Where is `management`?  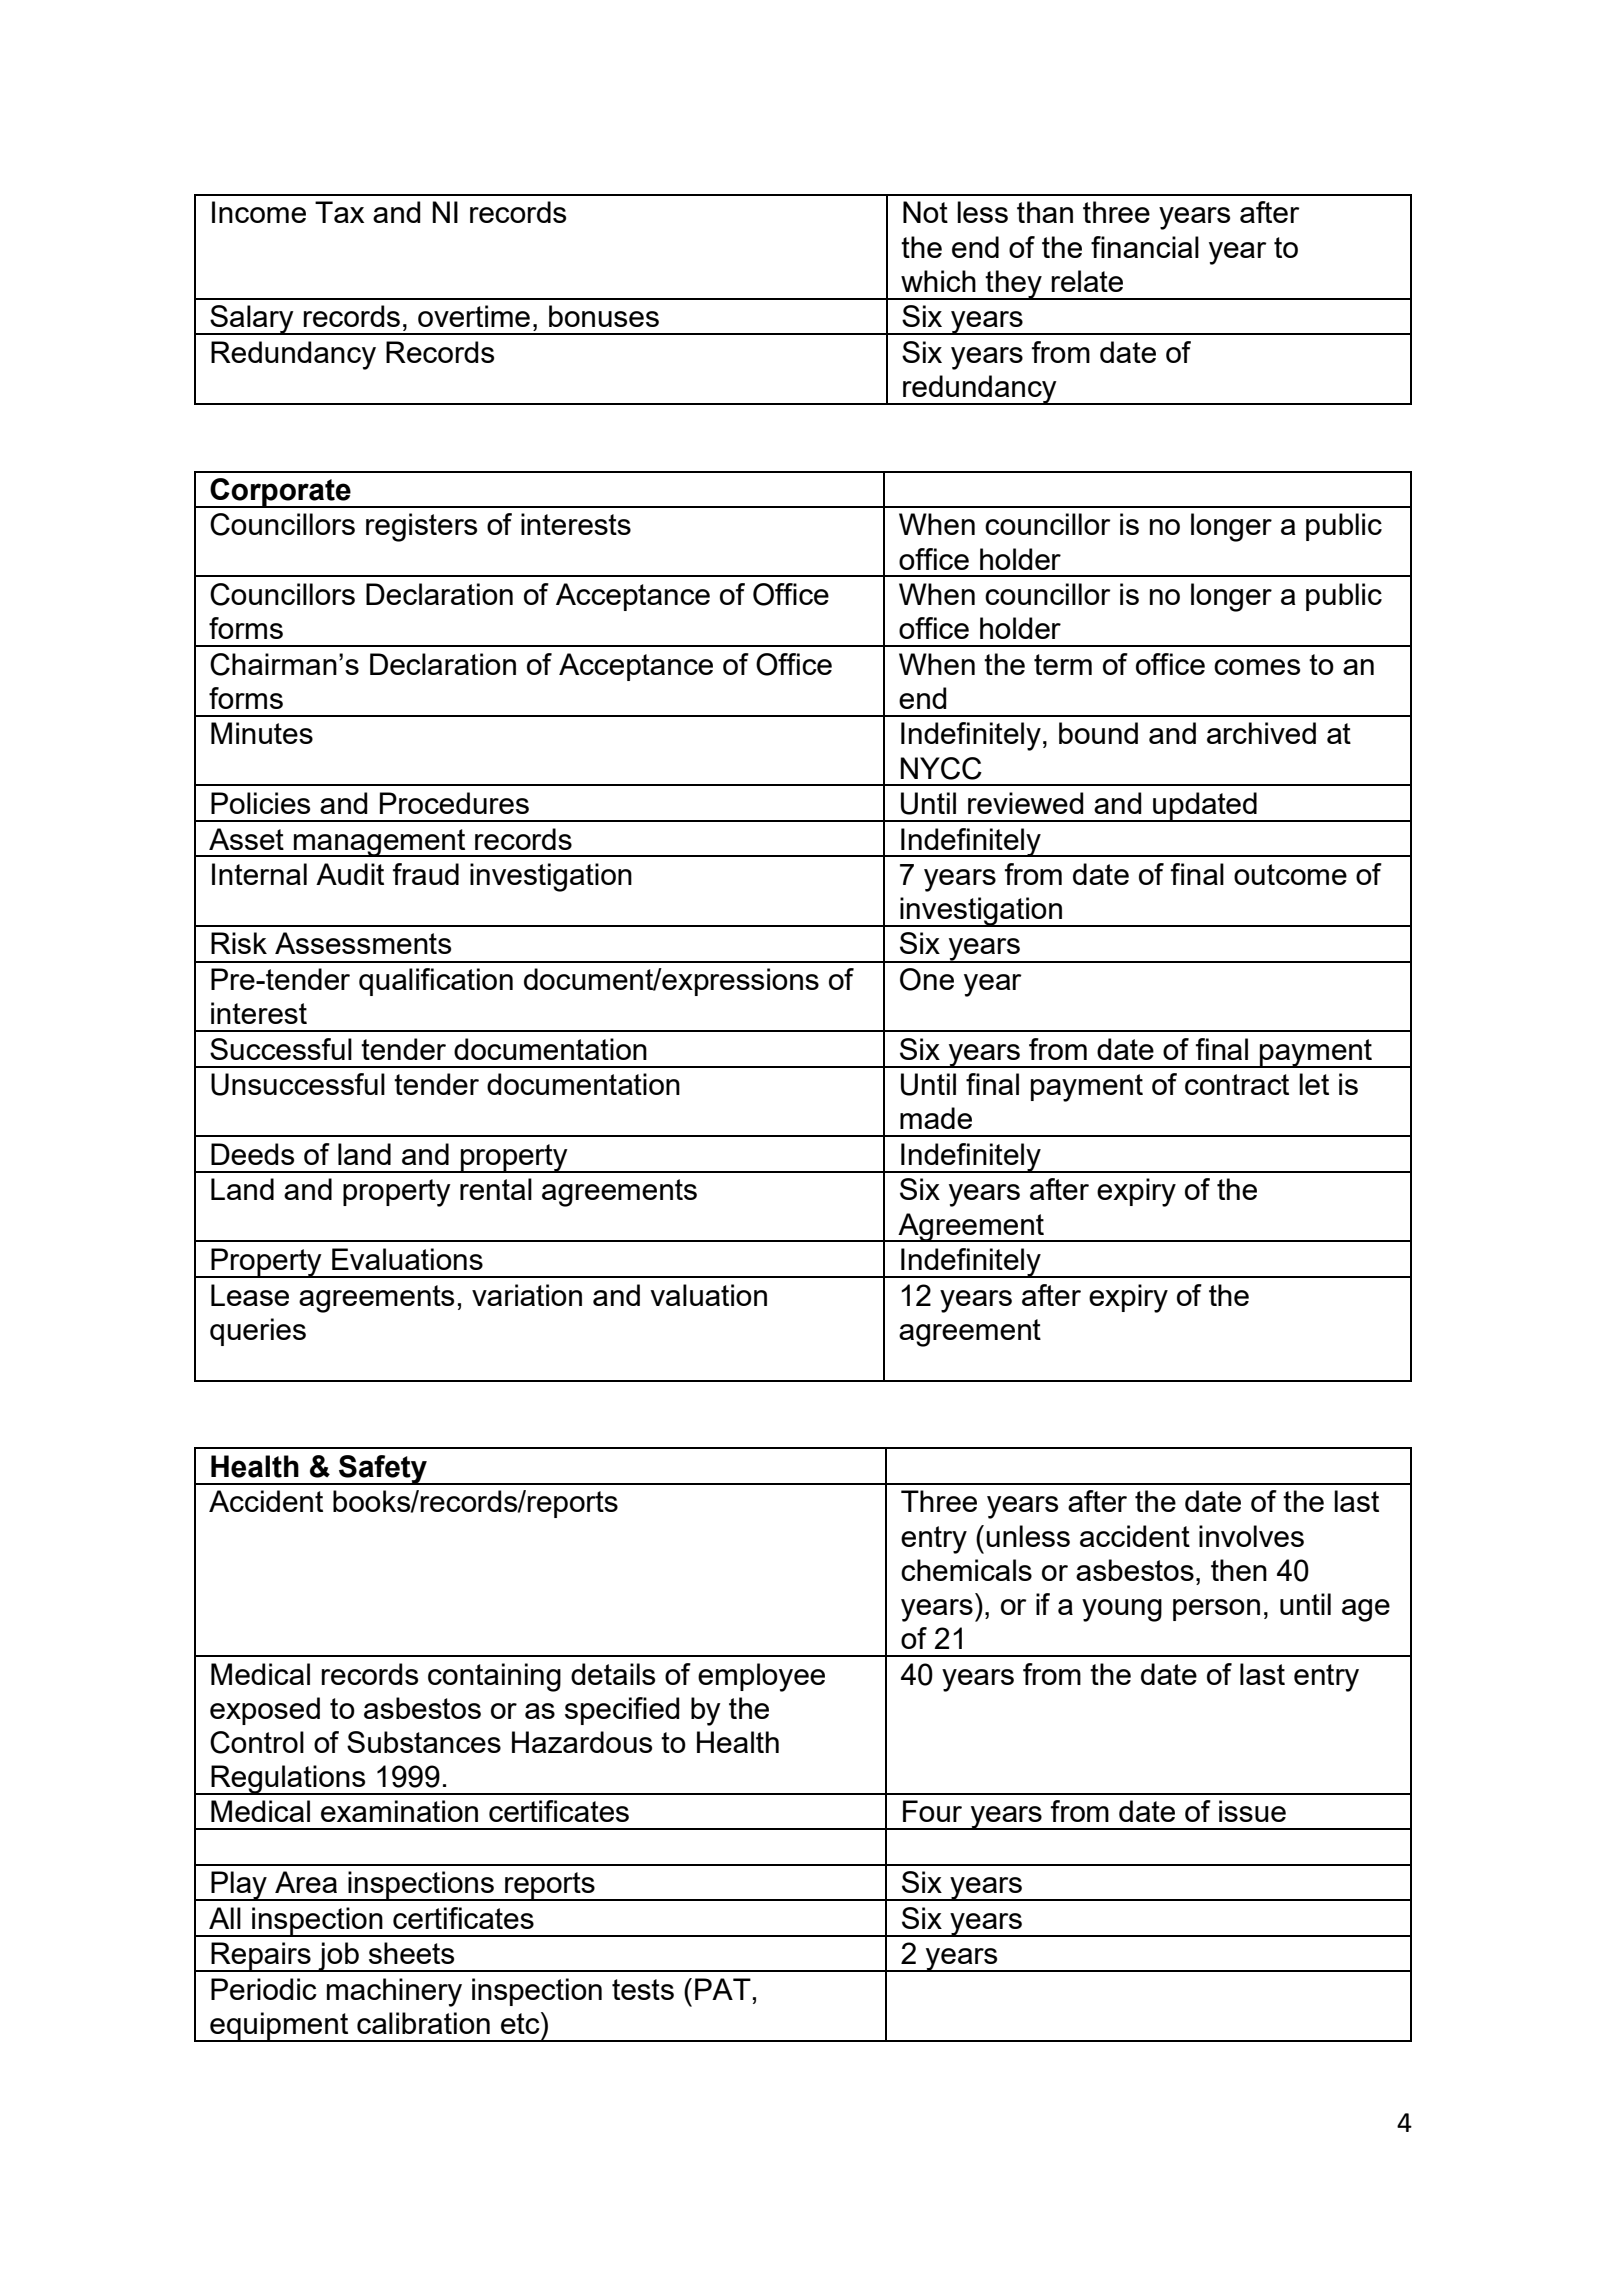 management is located at coordinates (380, 843).
